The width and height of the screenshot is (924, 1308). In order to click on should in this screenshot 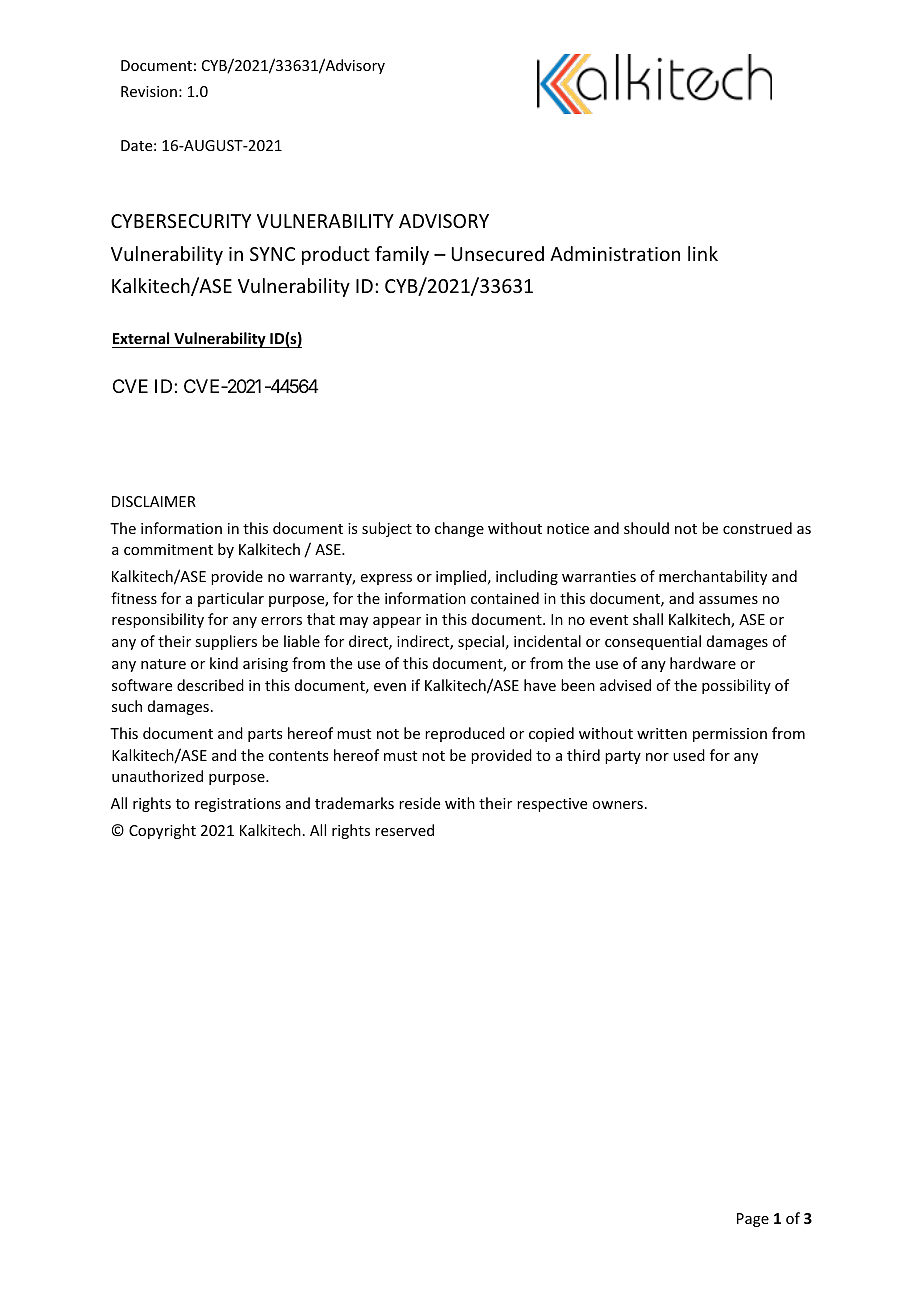, I will do `click(646, 528)`.
